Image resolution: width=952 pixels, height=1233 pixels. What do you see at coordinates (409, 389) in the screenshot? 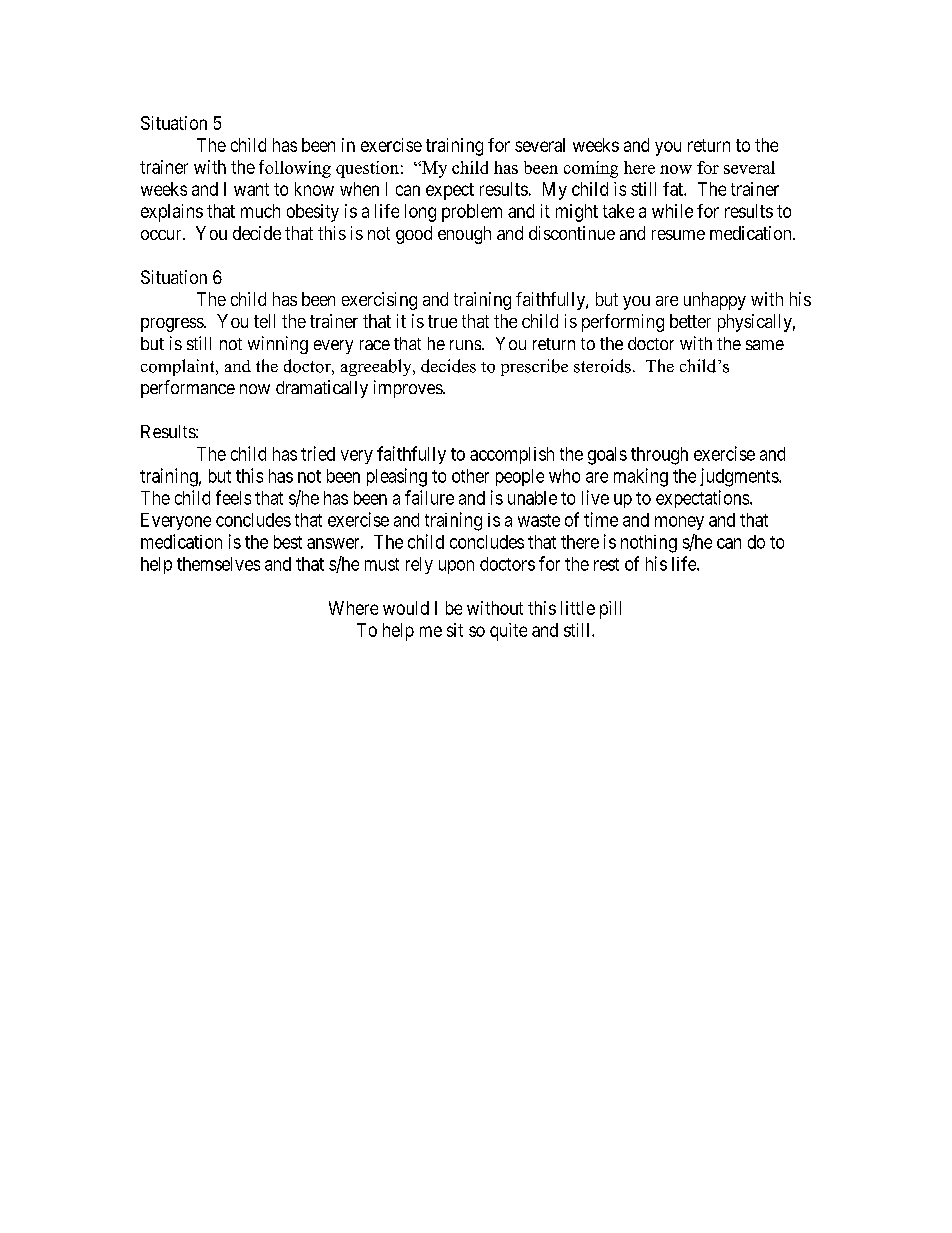
I see `improves` at bounding box center [409, 389].
